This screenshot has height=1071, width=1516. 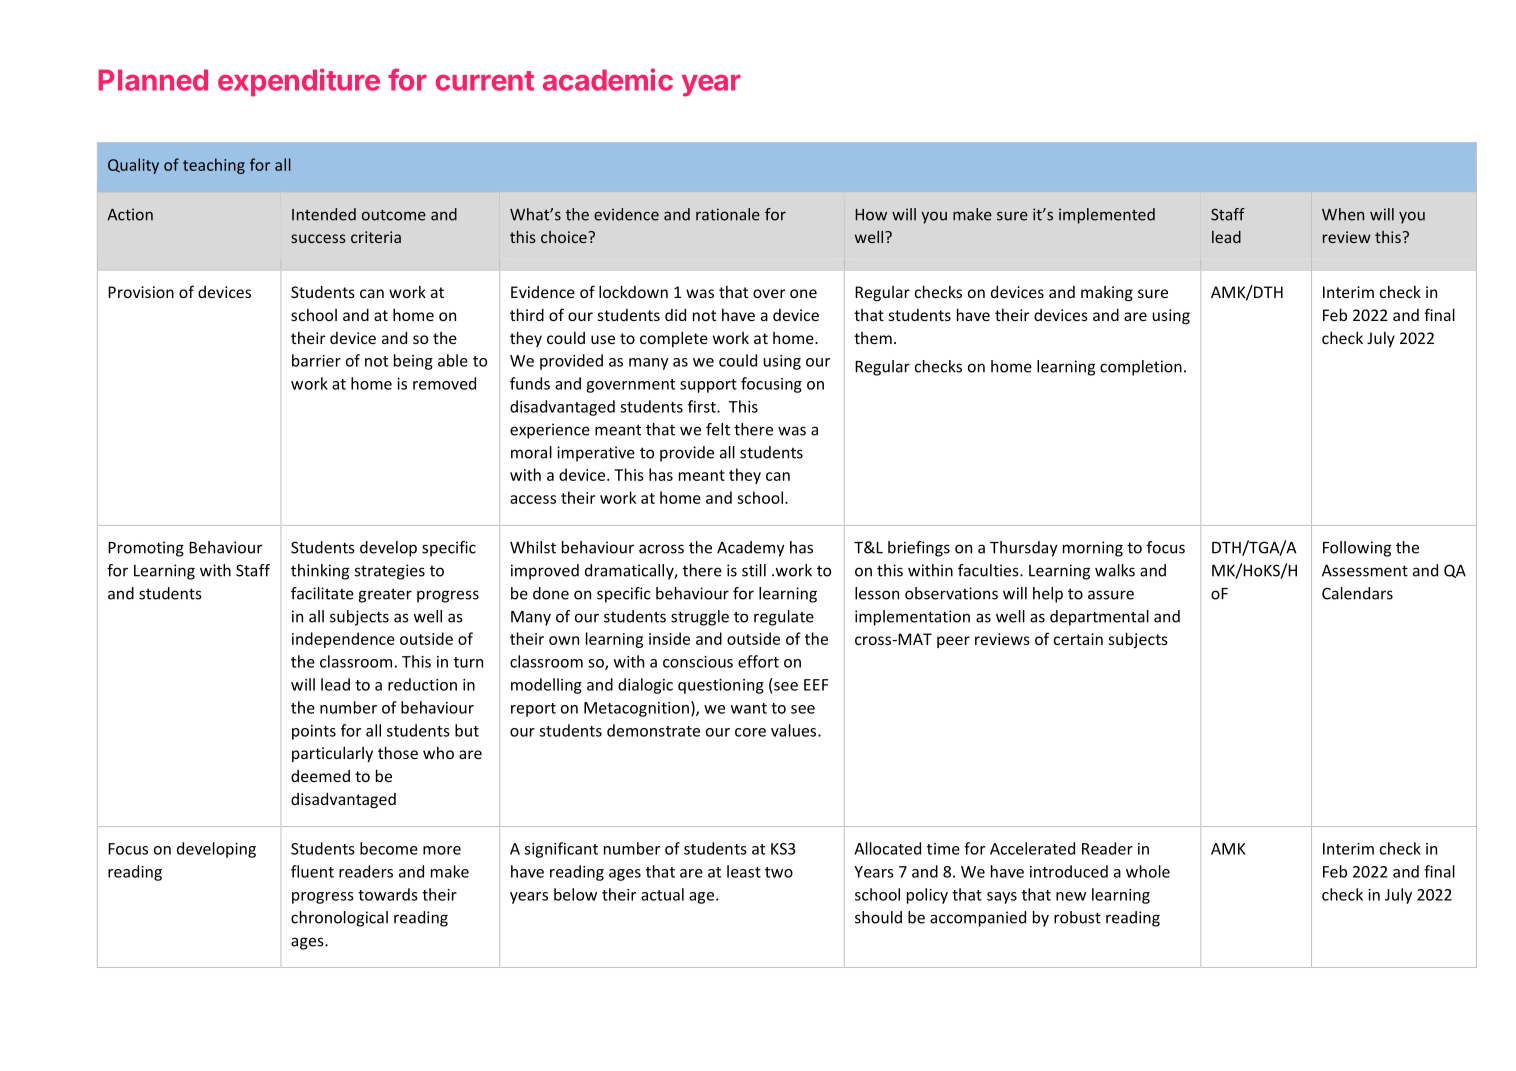 What do you see at coordinates (299, 82) in the screenshot?
I see `expenditure` at bounding box center [299, 82].
